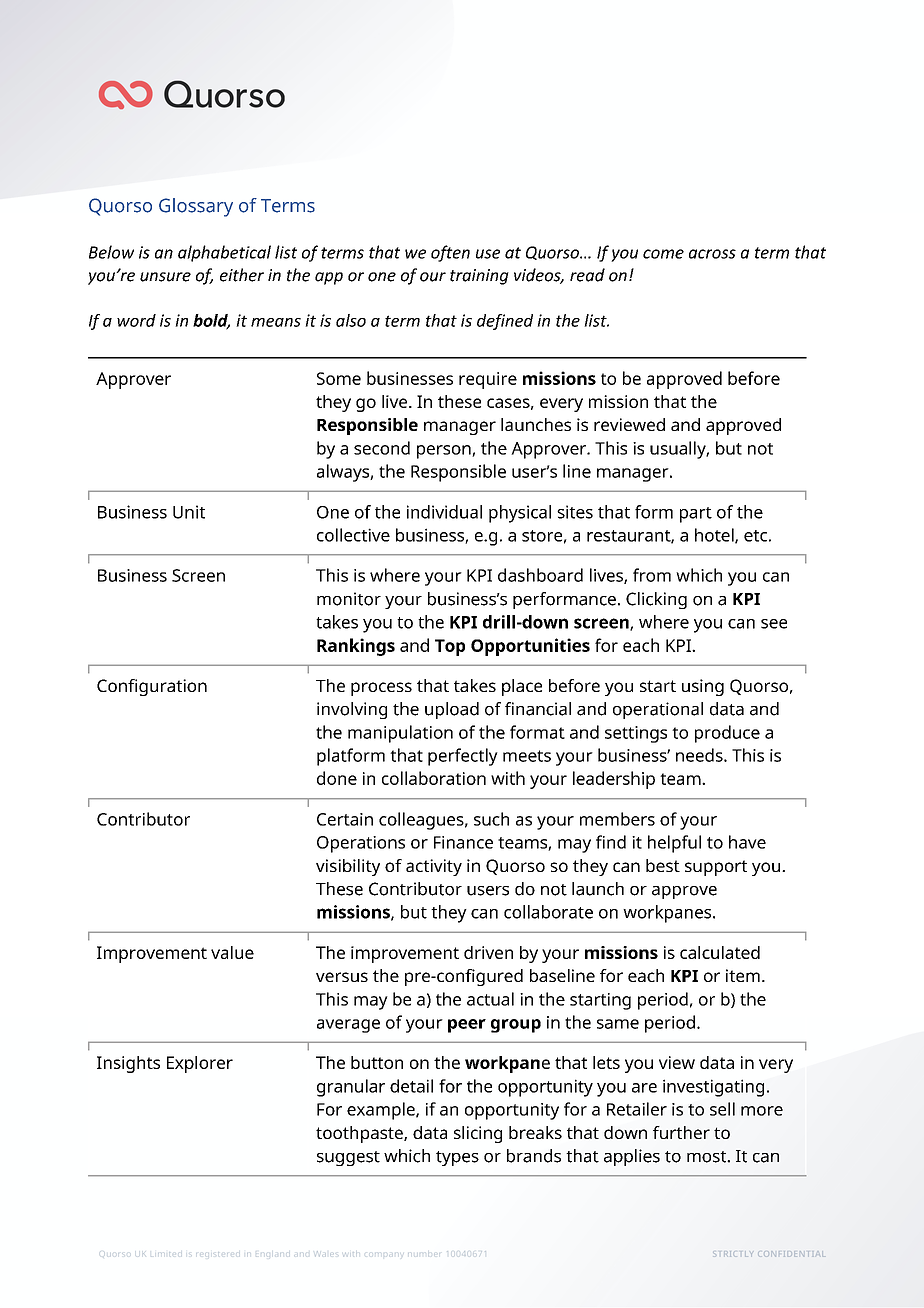 Image resolution: width=924 pixels, height=1308 pixels. Describe the element at coordinates (712, 254) in the page. I see `across` at that location.
